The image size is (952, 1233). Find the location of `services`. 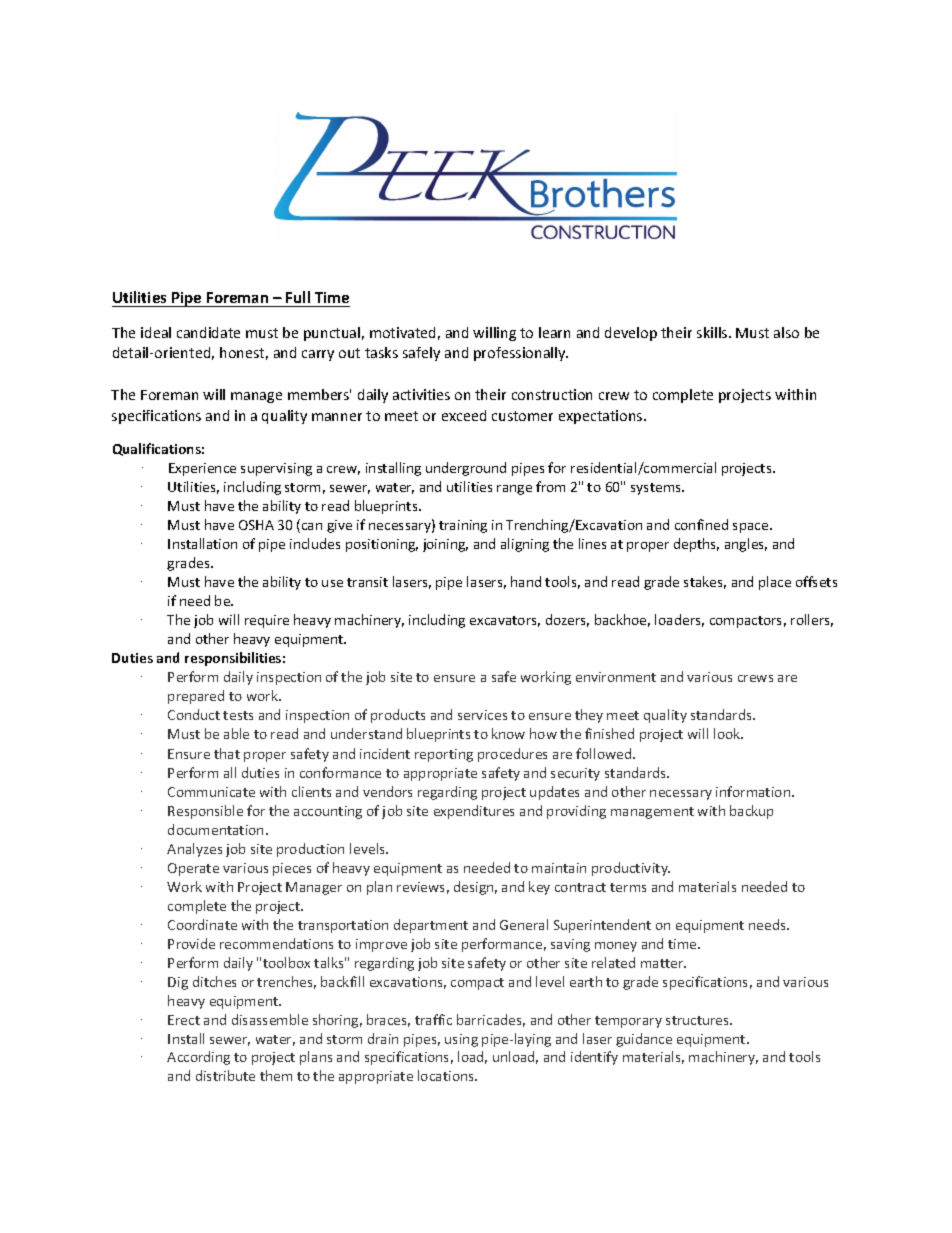

services is located at coordinates (482, 715).
